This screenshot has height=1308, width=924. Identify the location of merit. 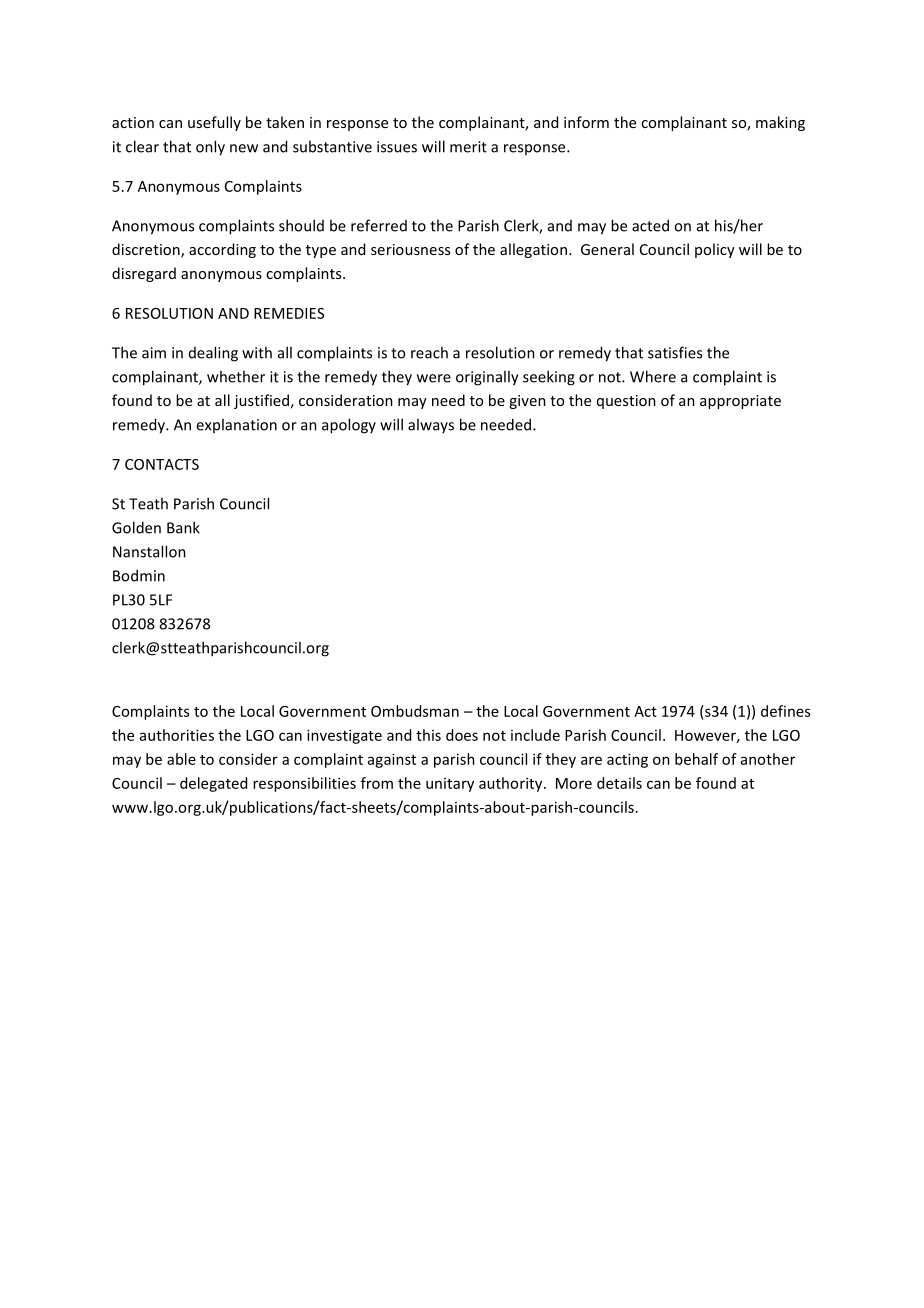
(468, 147).
